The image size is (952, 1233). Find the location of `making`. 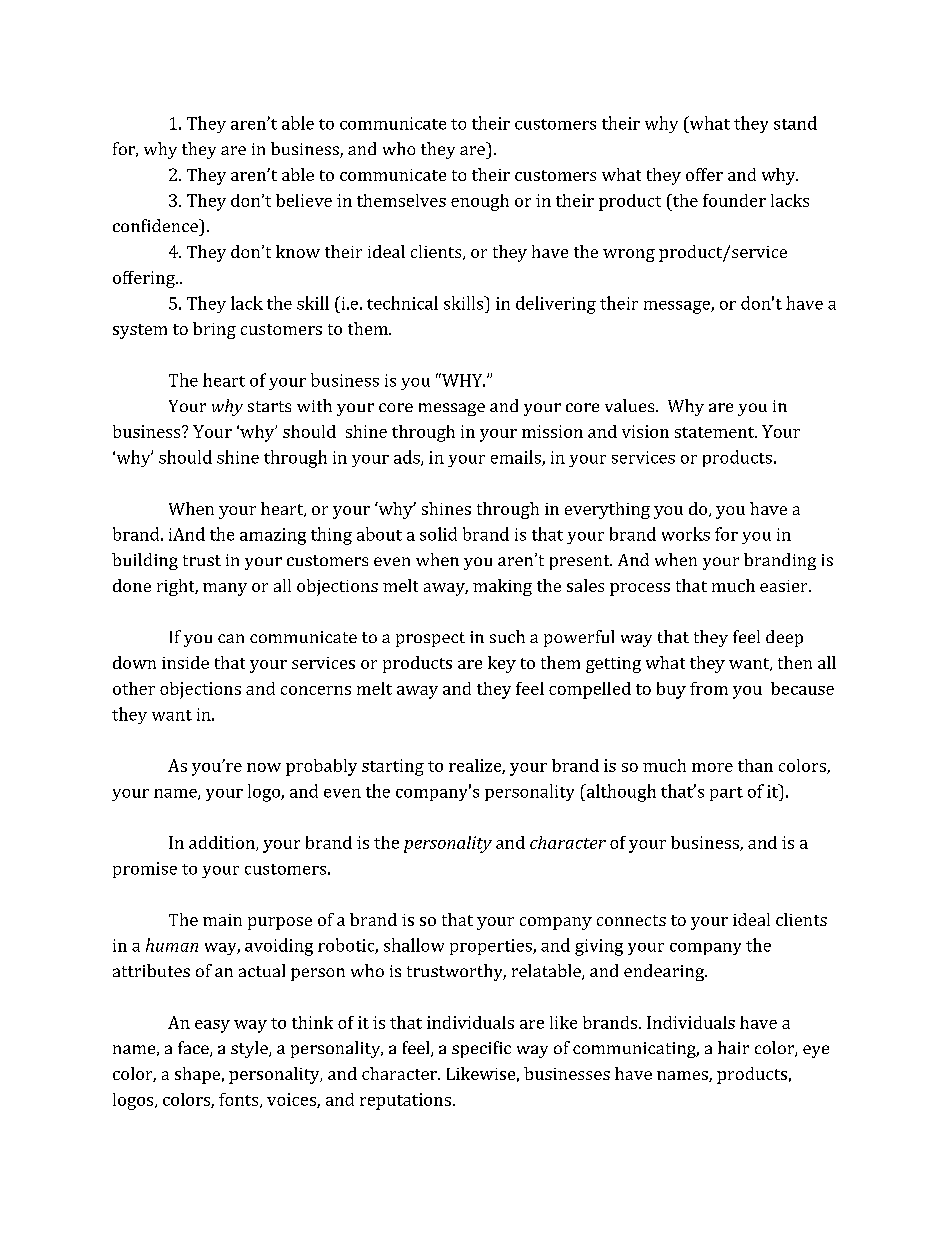

making is located at coordinates (502, 587).
